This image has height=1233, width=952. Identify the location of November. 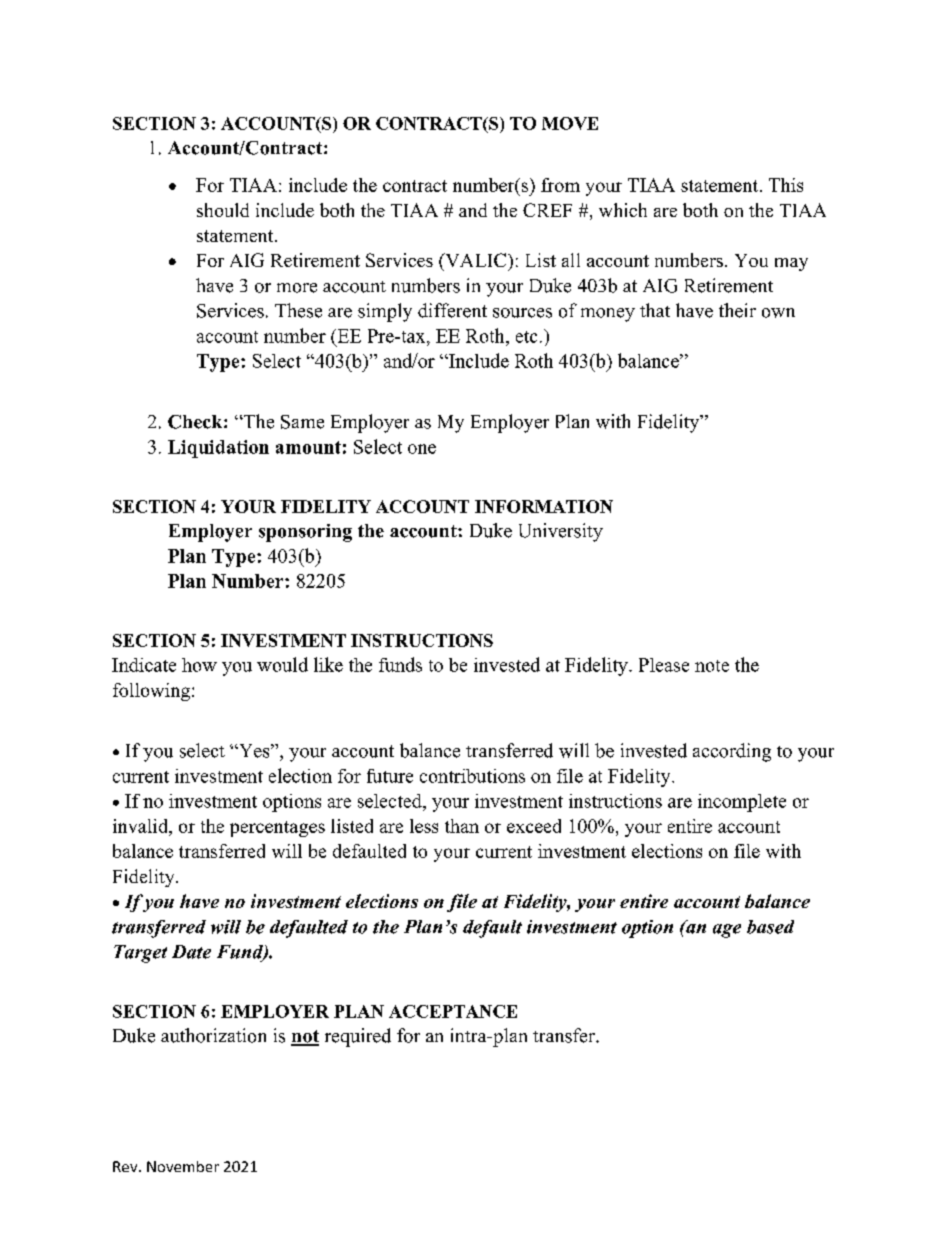
(183, 1166).
